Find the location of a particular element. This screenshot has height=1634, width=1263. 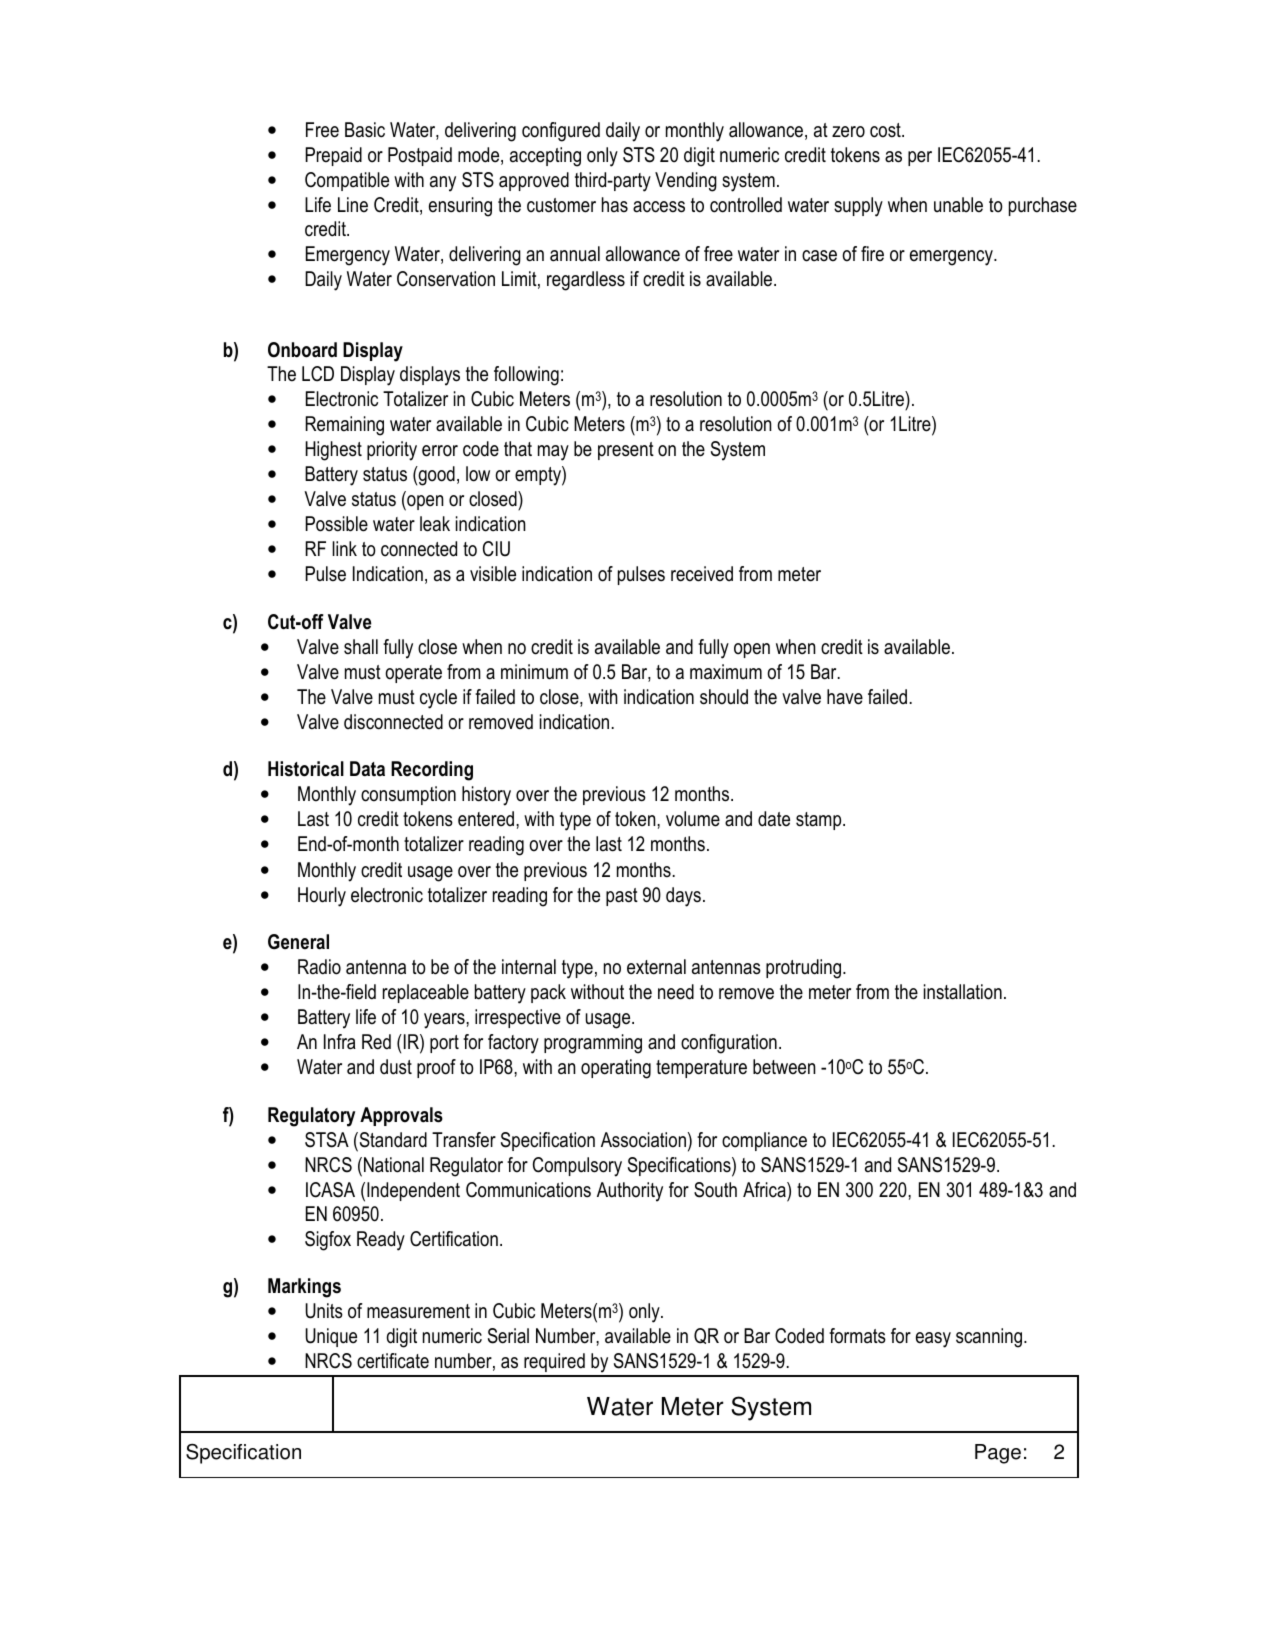

Compatible is located at coordinates (347, 181).
